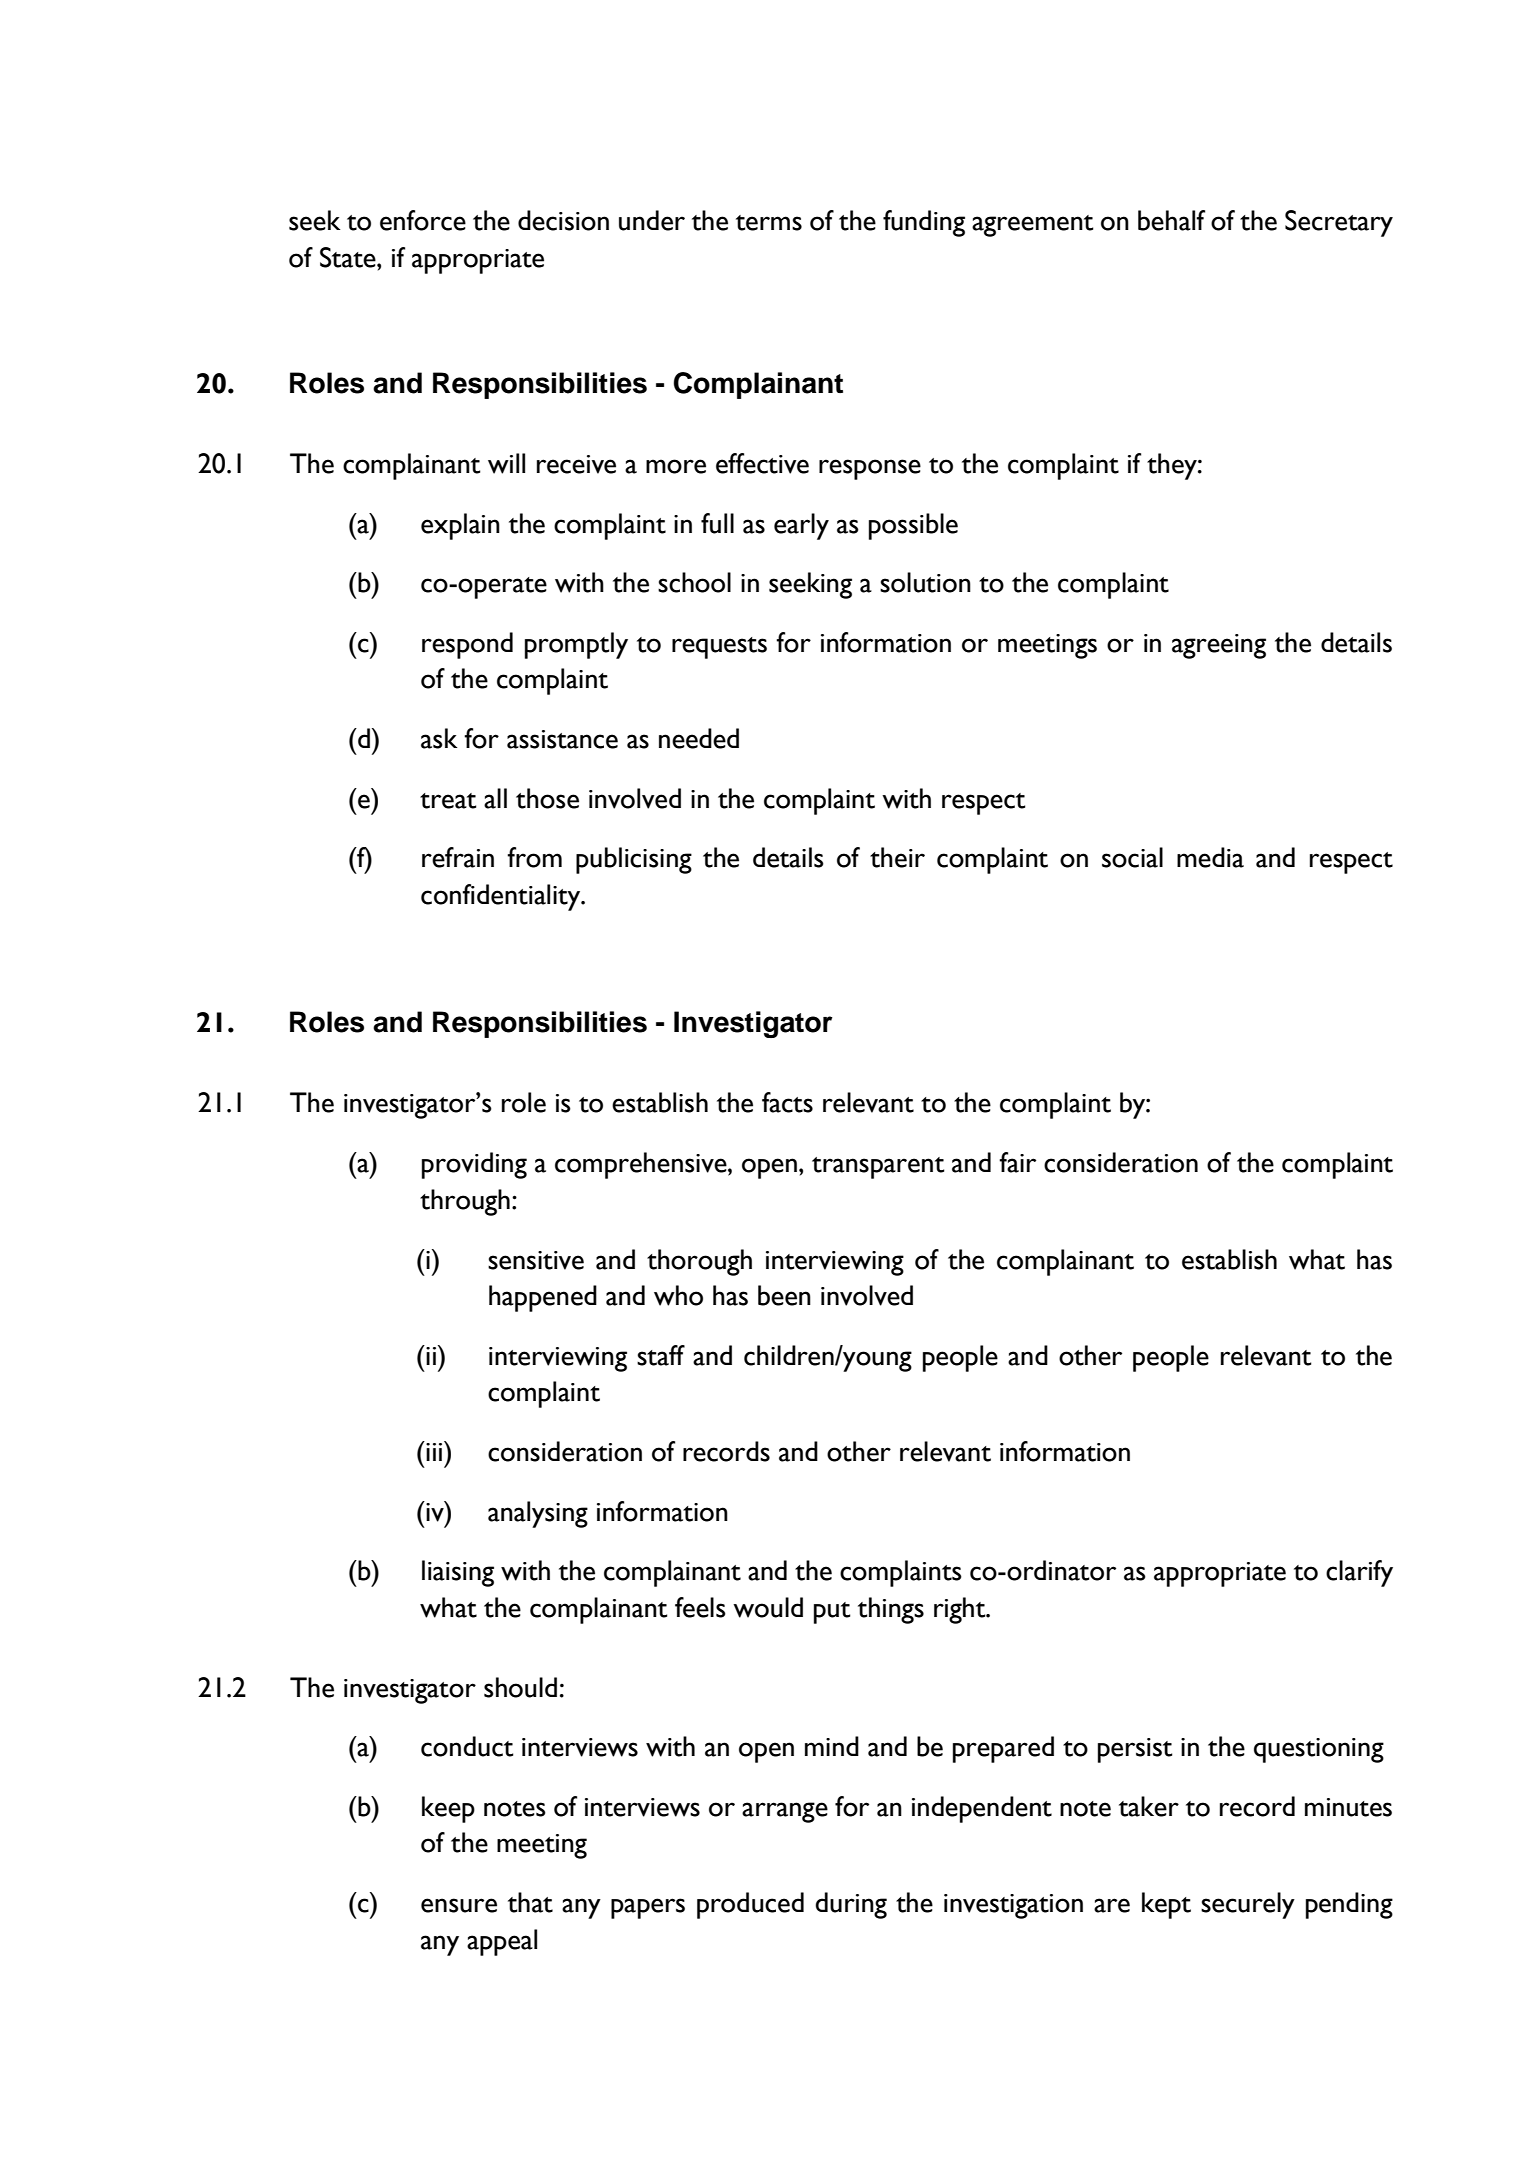 The width and height of the page is (1528, 2160). I want to click on treat, so click(448, 801).
